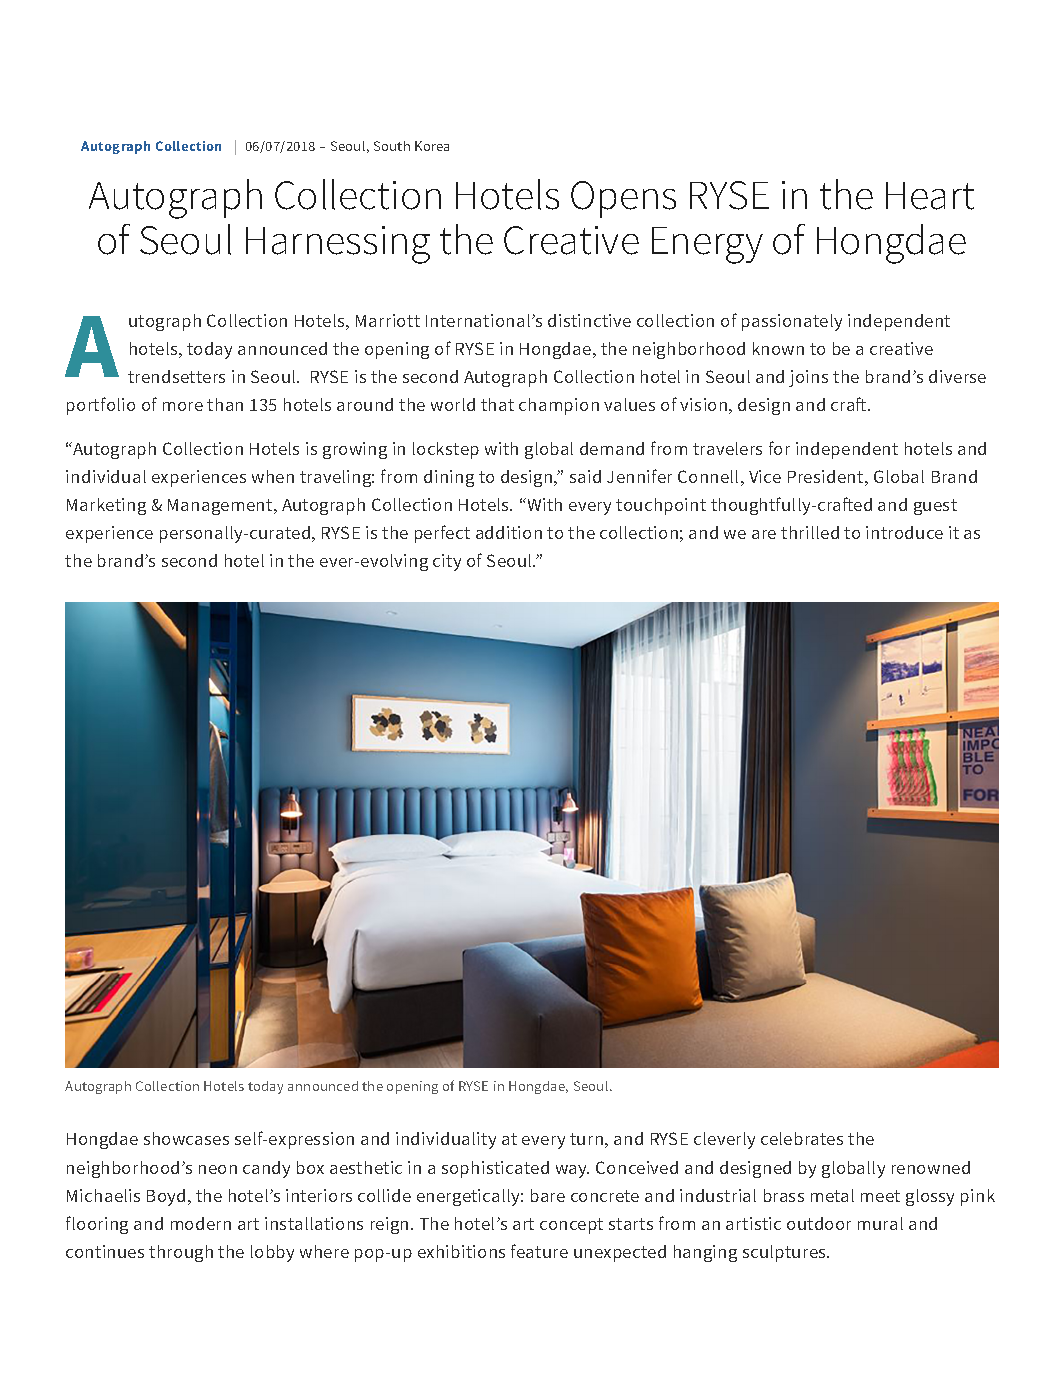 The image size is (1064, 1376). What do you see at coordinates (904, 532) in the image?
I see `introduce` at bounding box center [904, 532].
